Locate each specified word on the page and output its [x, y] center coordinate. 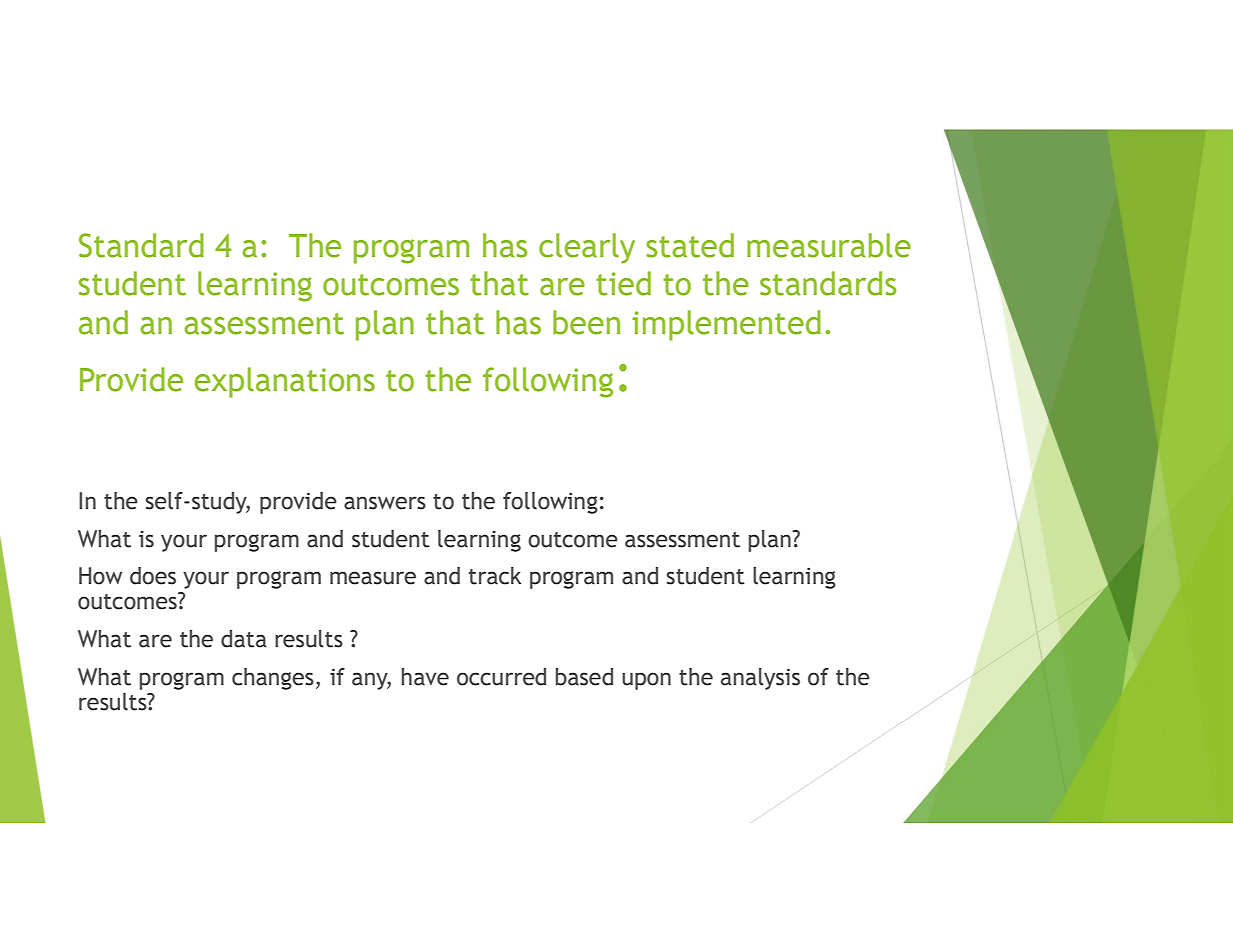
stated [690, 245]
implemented [726, 325]
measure [373, 578]
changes [273, 679]
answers [385, 503]
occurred [501, 677]
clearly [587, 248]
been [586, 322]
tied [623, 283]
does [153, 576]
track [495, 576]
